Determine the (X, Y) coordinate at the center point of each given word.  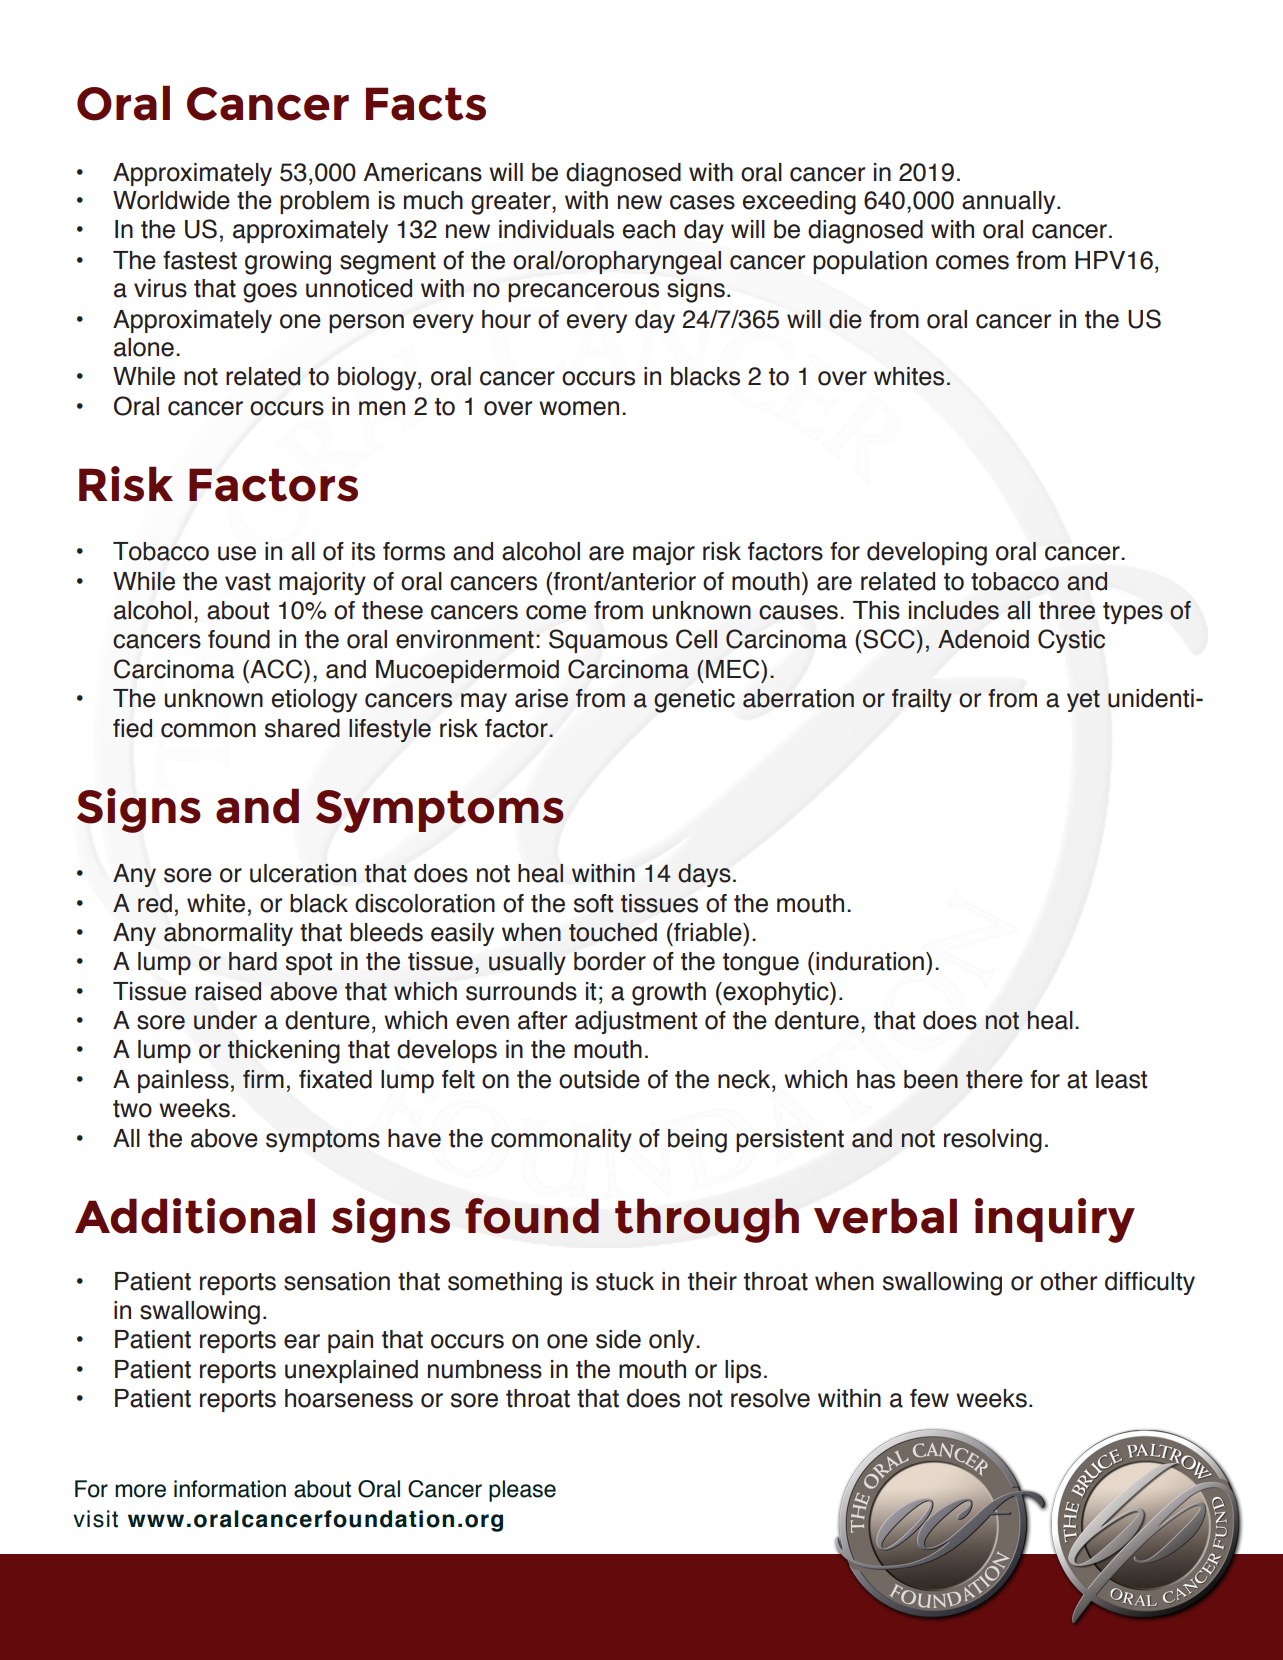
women (579, 408)
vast (248, 582)
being (697, 1141)
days (704, 875)
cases (702, 202)
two (132, 1109)
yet (1083, 701)
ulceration (303, 873)
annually (1010, 202)
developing (927, 554)
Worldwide (171, 200)
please (522, 1491)
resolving (993, 1141)
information (230, 1489)
